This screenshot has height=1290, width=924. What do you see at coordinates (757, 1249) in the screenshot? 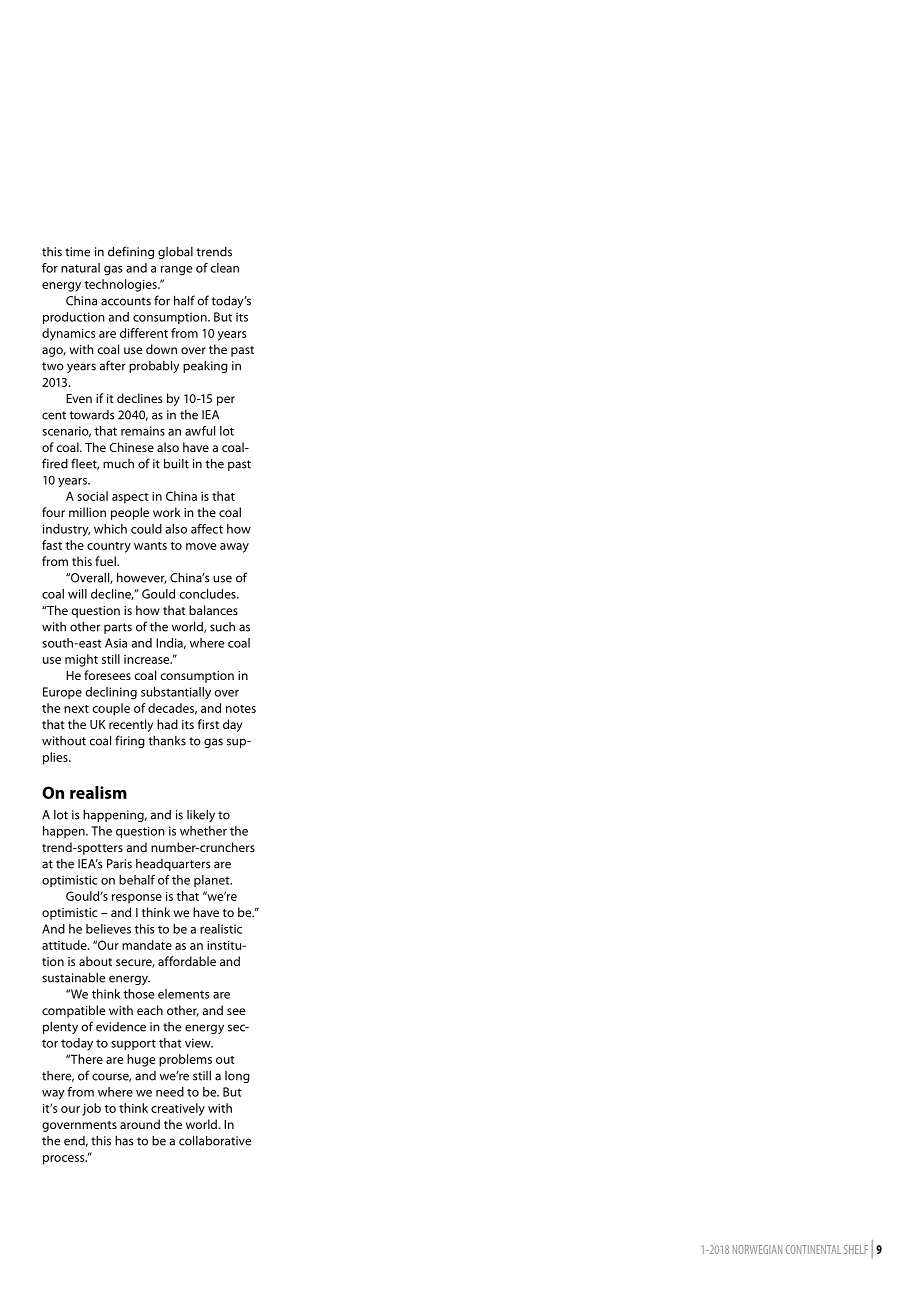
I see `NORWEGIAN` at bounding box center [757, 1249].
